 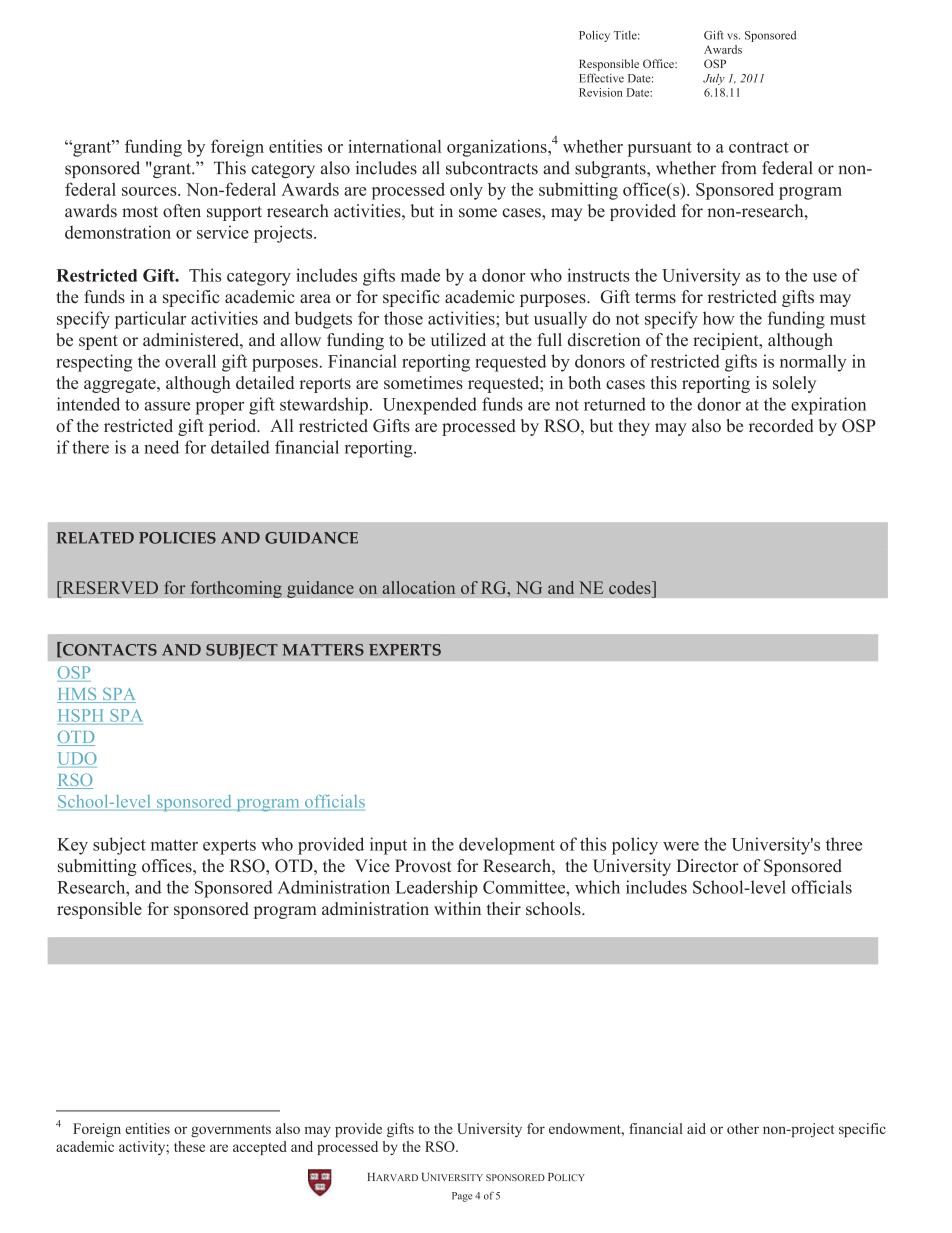 What do you see at coordinates (324, 406) in the document?
I see `stewardship` at bounding box center [324, 406].
